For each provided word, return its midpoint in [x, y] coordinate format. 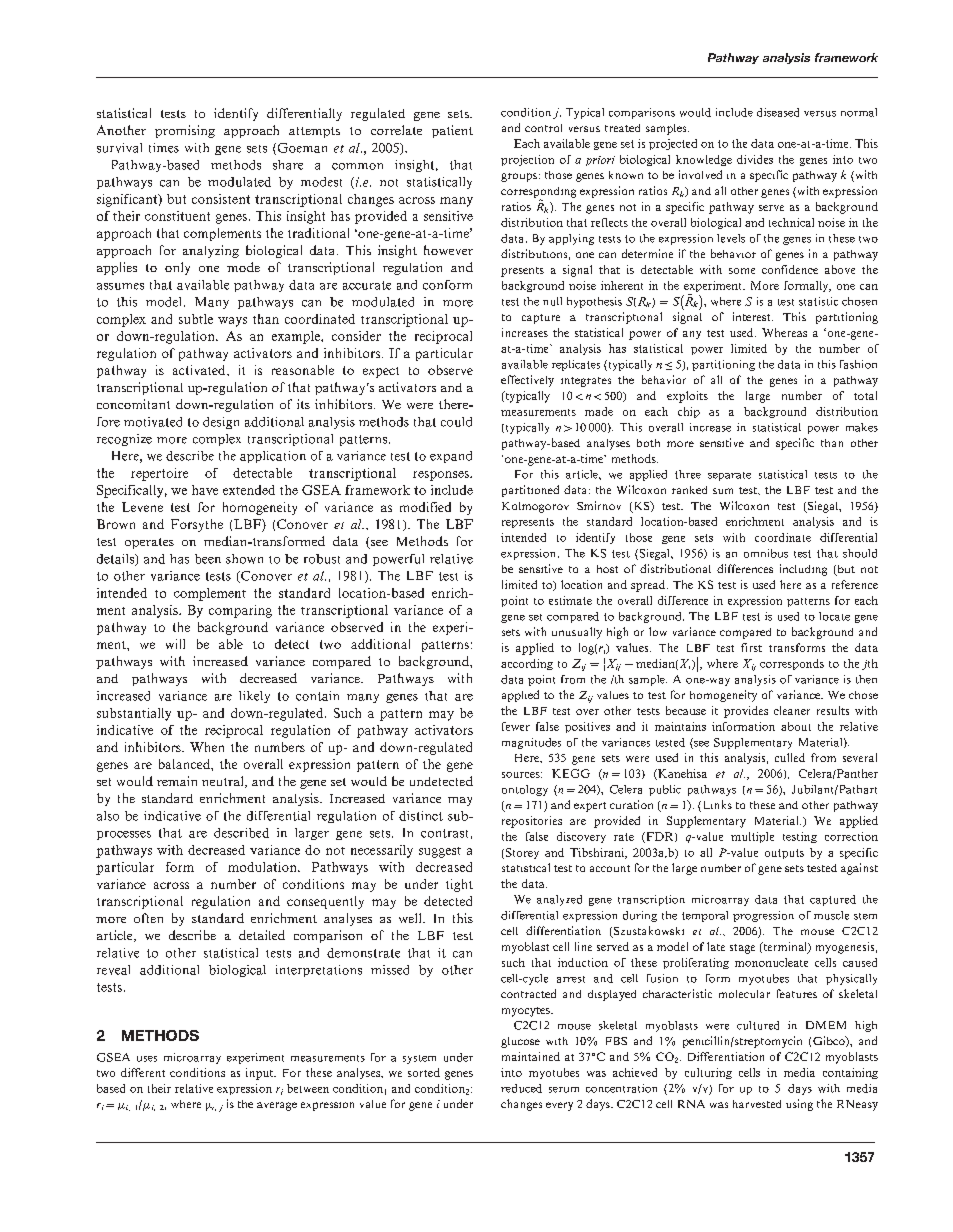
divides [755, 159]
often [148, 918]
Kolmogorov [535, 507]
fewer [516, 726]
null [552, 301]
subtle [196, 319]
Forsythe [197, 525]
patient [452, 131]
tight [459, 885]
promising [185, 131]
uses [147, 1059]
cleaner [792, 710]
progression [763, 916]
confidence [790, 269]
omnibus [766, 553]
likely [254, 697]
